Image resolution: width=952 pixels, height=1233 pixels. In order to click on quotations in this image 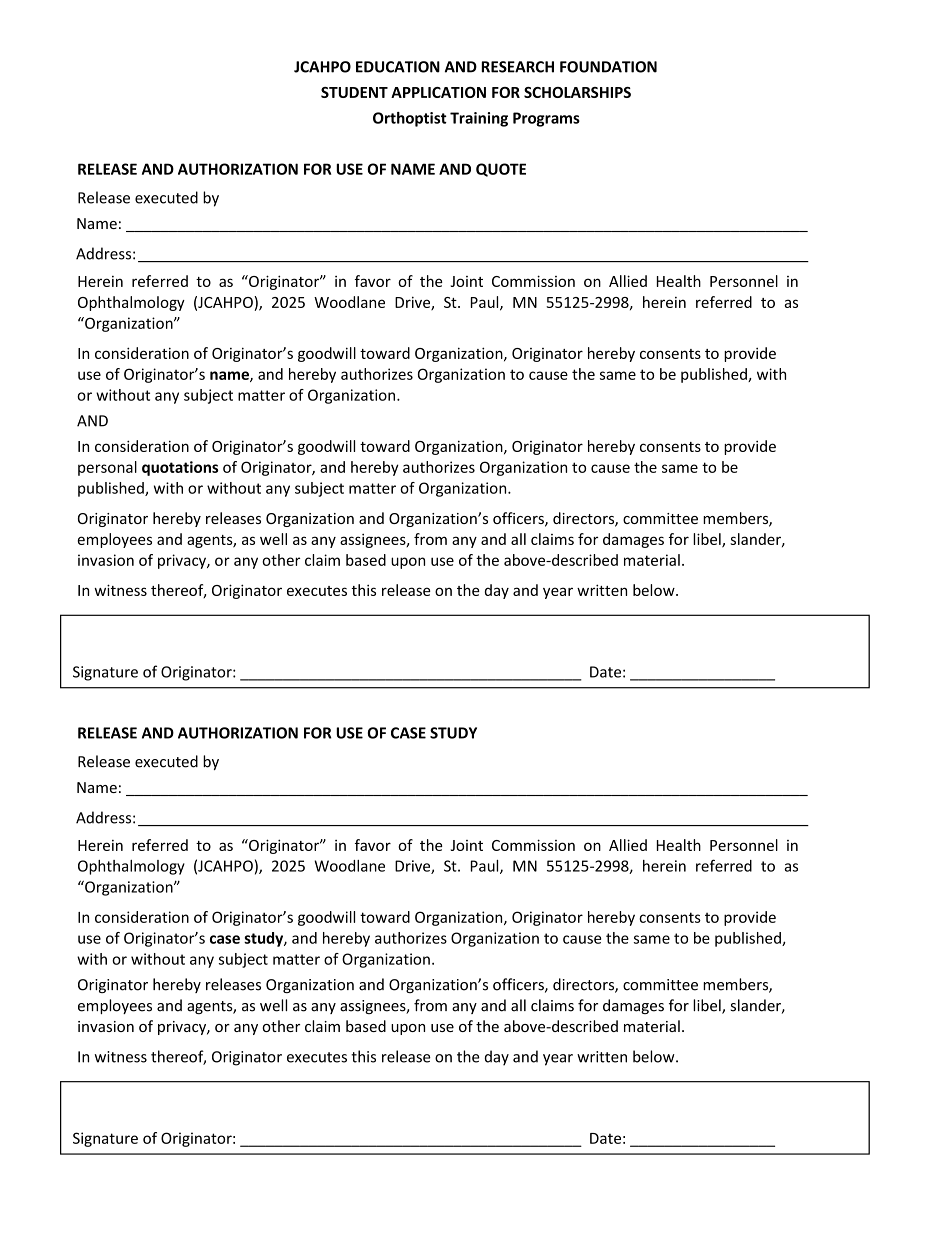, I will do `click(180, 468)`.
